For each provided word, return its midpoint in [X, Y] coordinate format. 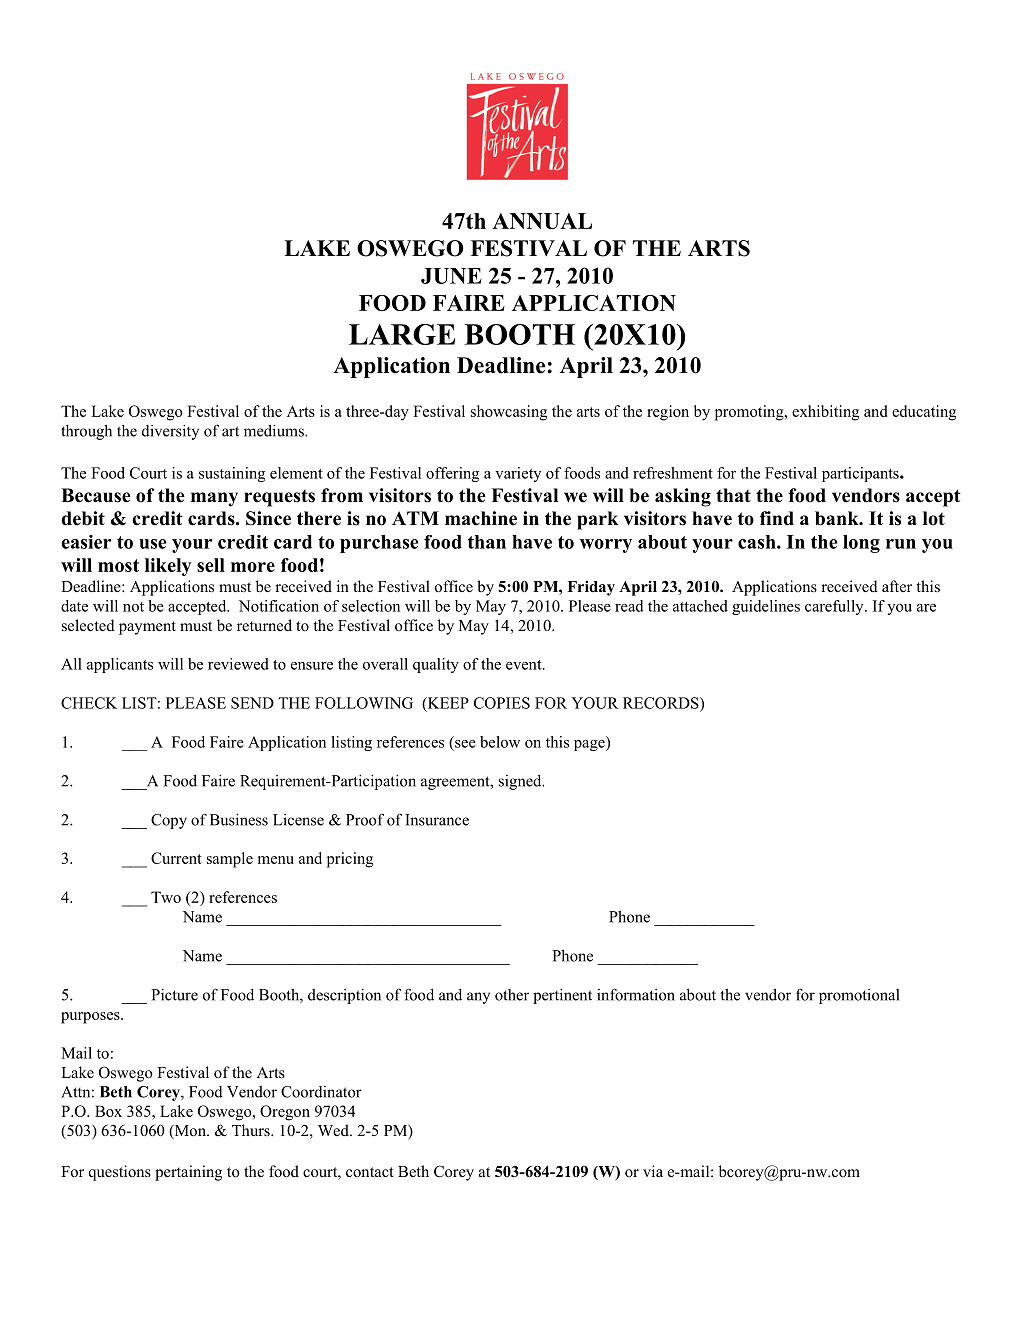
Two [166, 897]
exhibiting [825, 413]
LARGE [402, 334]
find [777, 518]
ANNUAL [542, 221]
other [512, 995]
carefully [835, 607]
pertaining [188, 1173]
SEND [252, 703]
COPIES [502, 703]
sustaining [232, 474]
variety [518, 474]
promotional [859, 996]
